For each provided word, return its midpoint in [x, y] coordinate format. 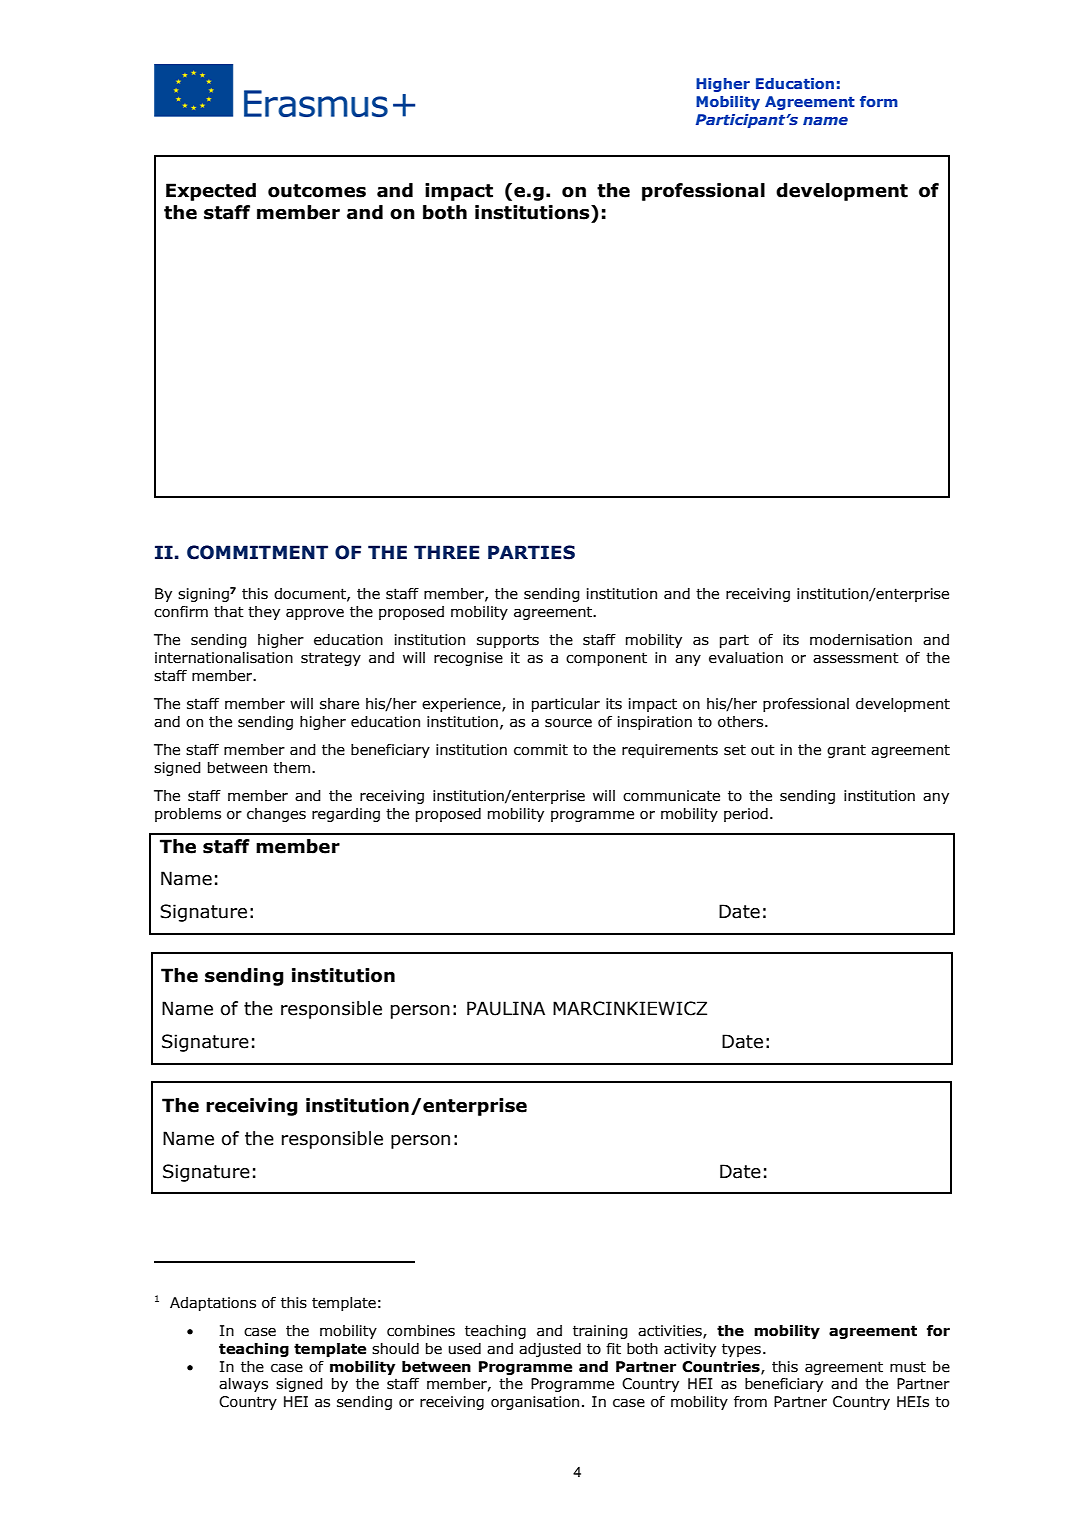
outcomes [317, 191]
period [746, 815]
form [879, 101]
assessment [856, 658]
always [243, 1385]
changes [276, 815]
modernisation [861, 640]
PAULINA [506, 1008]
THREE [447, 552]
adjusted [550, 1350]
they [264, 613]
